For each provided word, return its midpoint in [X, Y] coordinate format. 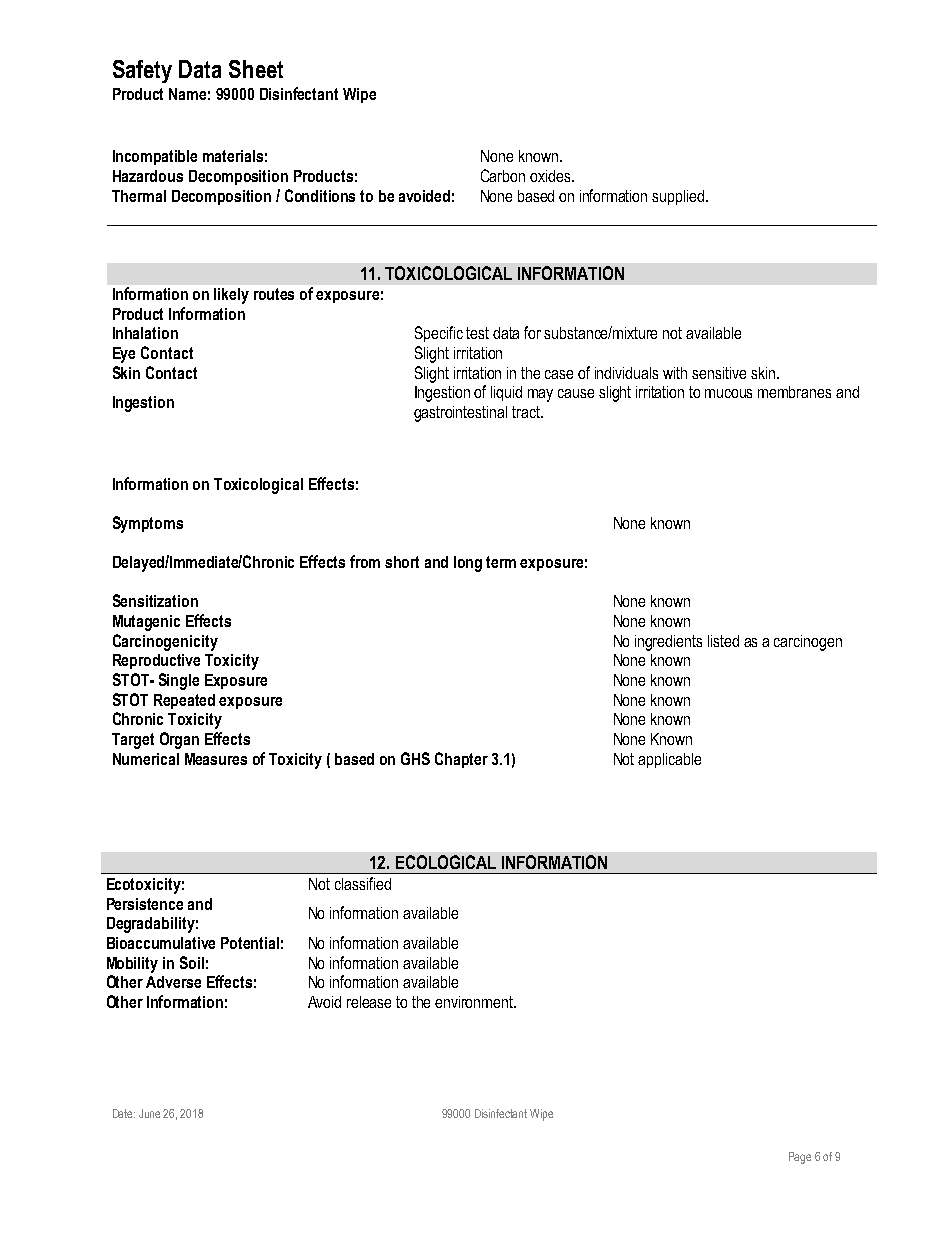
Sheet [256, 69]
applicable [669, 760]
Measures [216, 759]
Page [800, 1158]
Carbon [503, 175]
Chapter [461, 760]
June [149, 1113]
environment [475, 1002]
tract [527, 412]
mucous [728, 393]
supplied [679, 197]
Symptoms [148, 524]
